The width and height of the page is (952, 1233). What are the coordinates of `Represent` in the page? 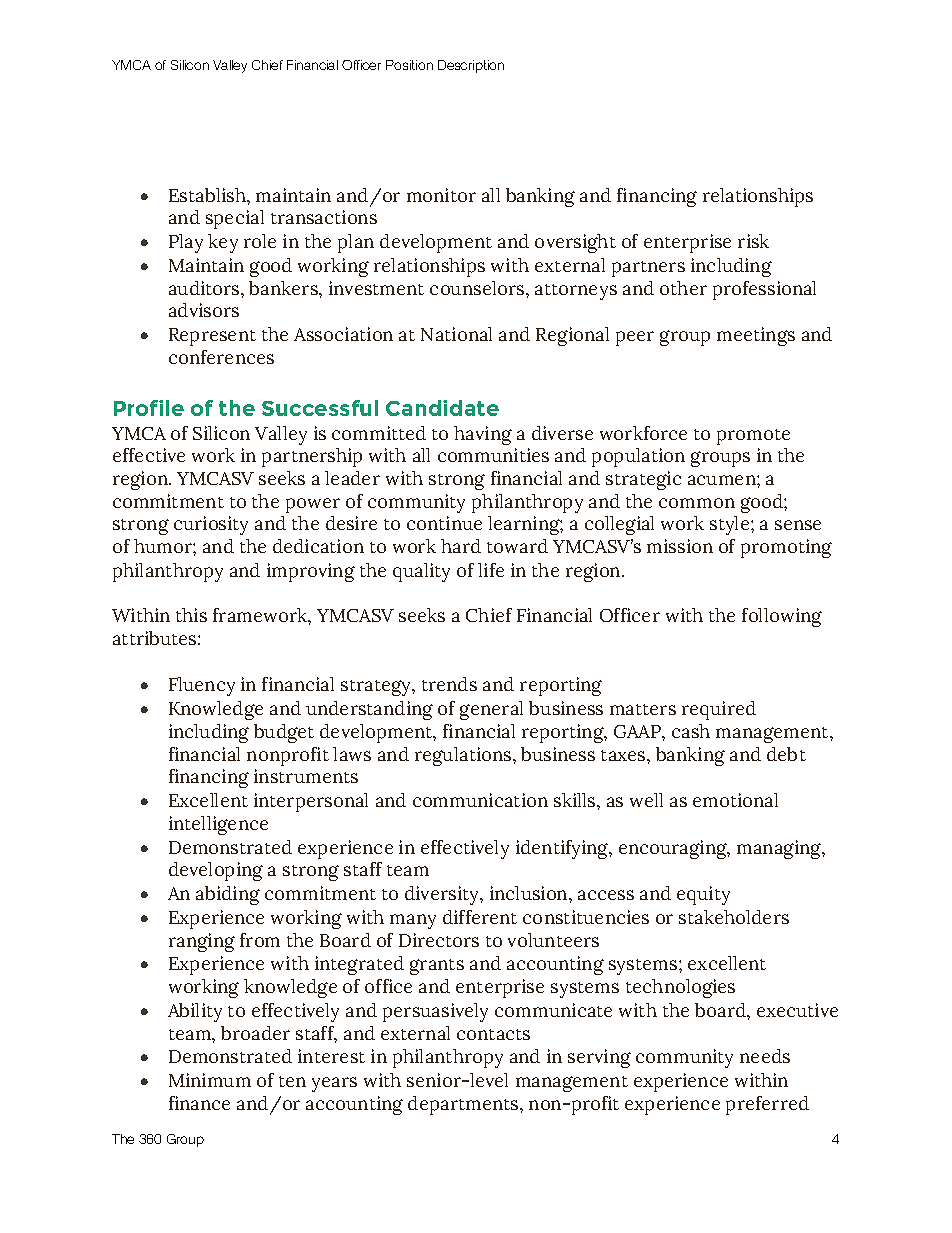 It's located at (212, 337).
